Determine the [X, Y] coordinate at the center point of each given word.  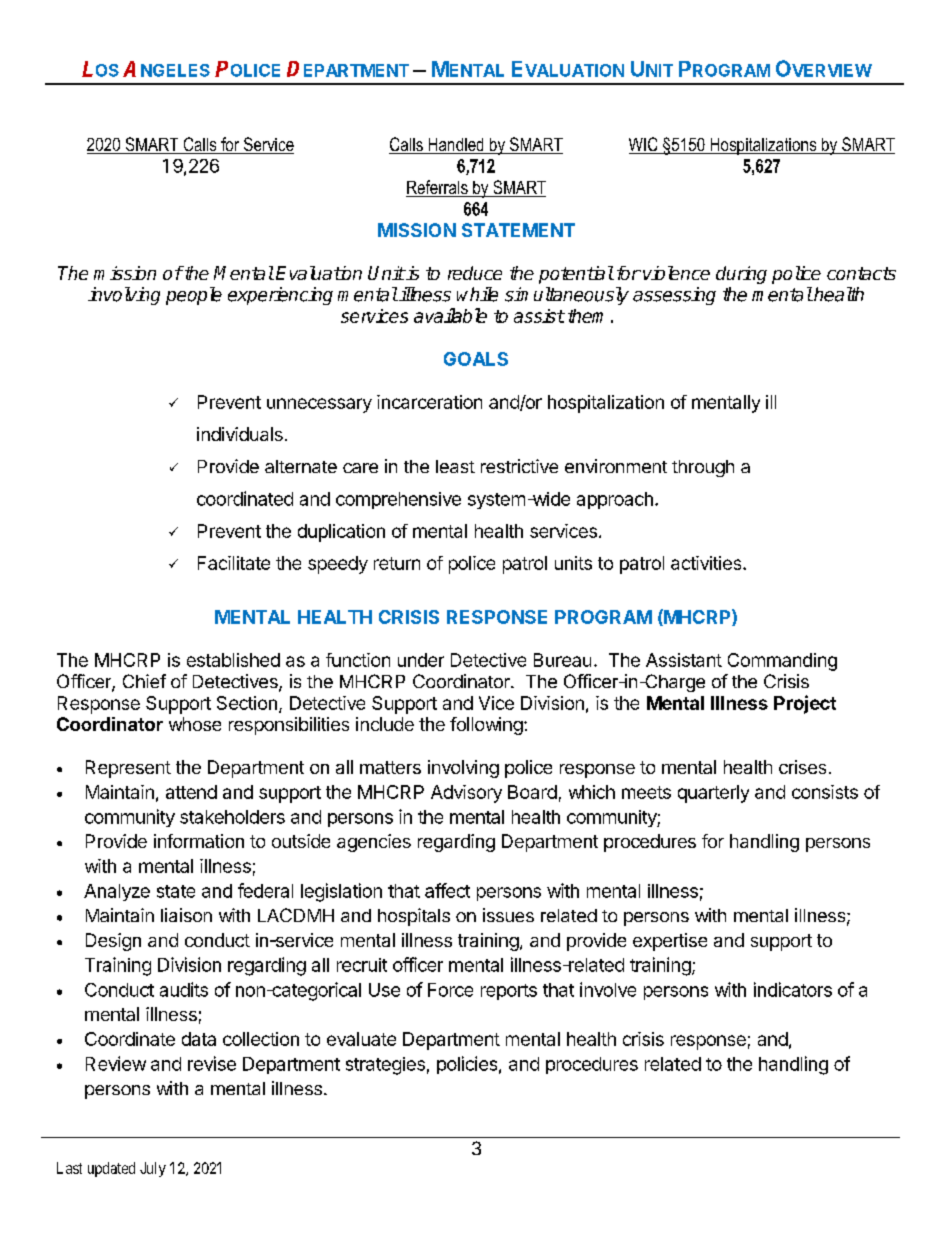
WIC [644, 145]
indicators [793, 989]
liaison [186, 915]
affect [447, 890]
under [421, 660]
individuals [240, 434]
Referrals [438, 188]
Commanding [782, 662]
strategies [385, 1066]
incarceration [429, 402]
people [194, 296]
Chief [144, 681]
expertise [670, 942]
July [153, 1169]
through [703, 468]
